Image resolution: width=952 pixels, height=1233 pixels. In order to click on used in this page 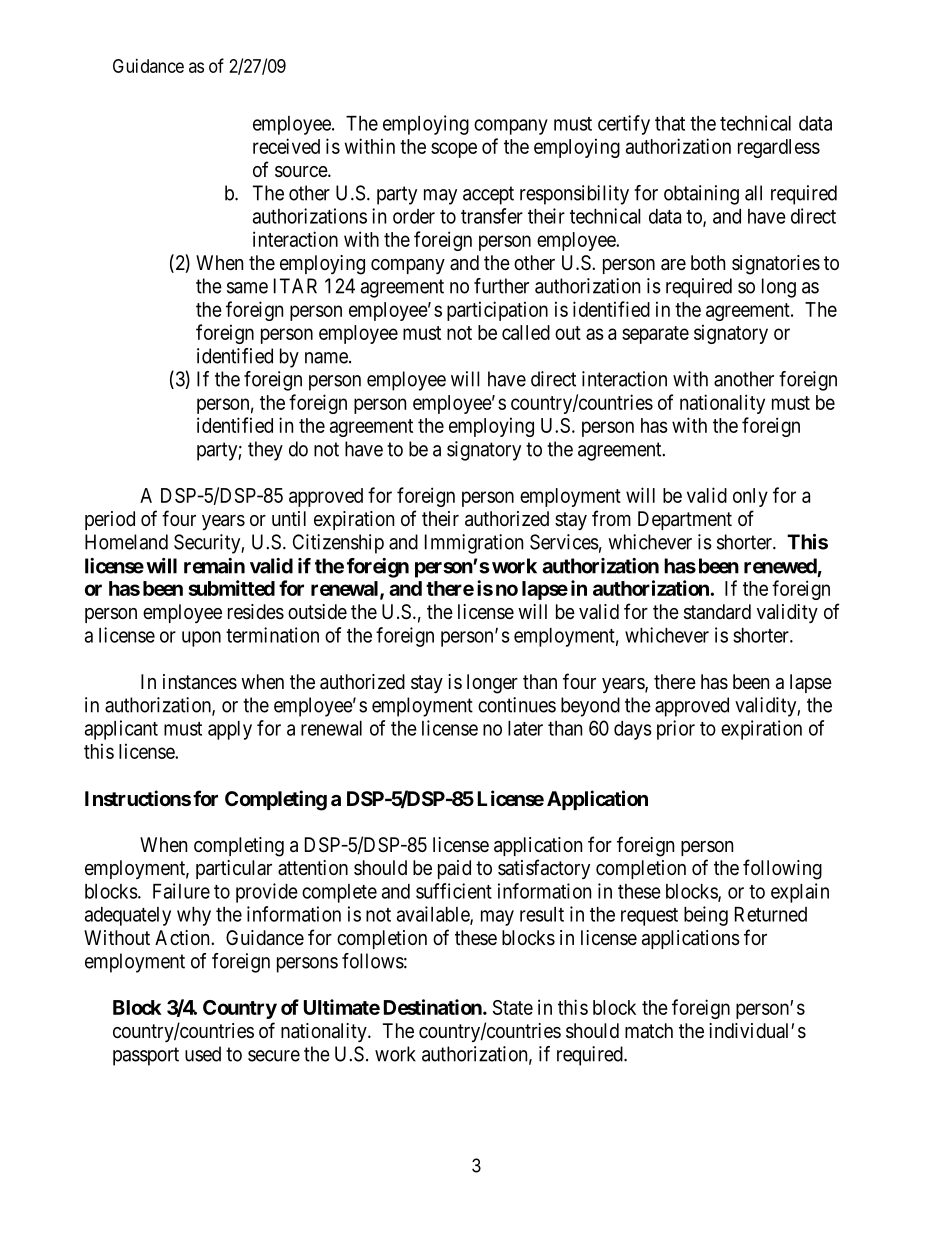, I will do `click(203, 1054)`.
